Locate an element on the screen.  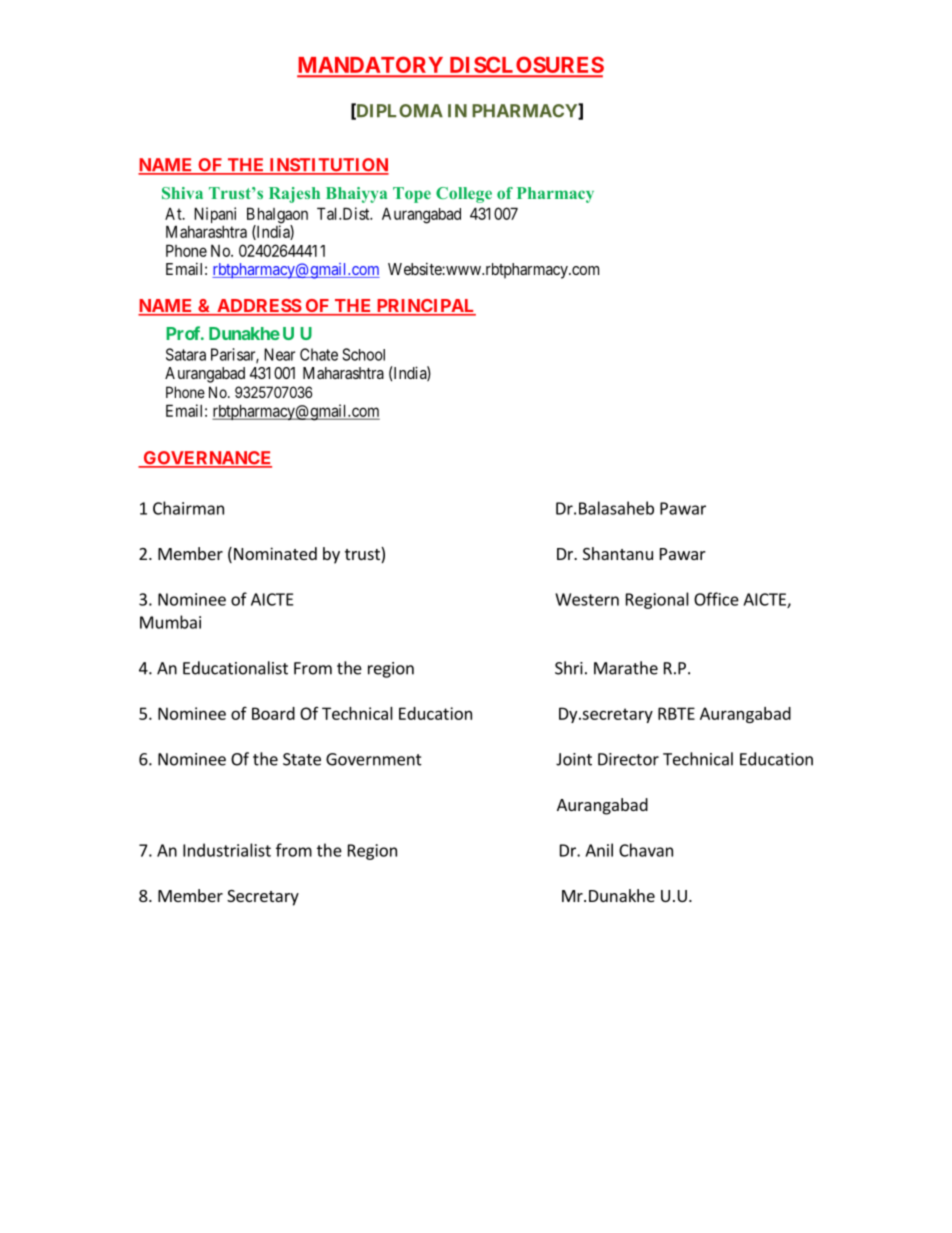
PRINCIPAL is located at coordinates (425, 307).
